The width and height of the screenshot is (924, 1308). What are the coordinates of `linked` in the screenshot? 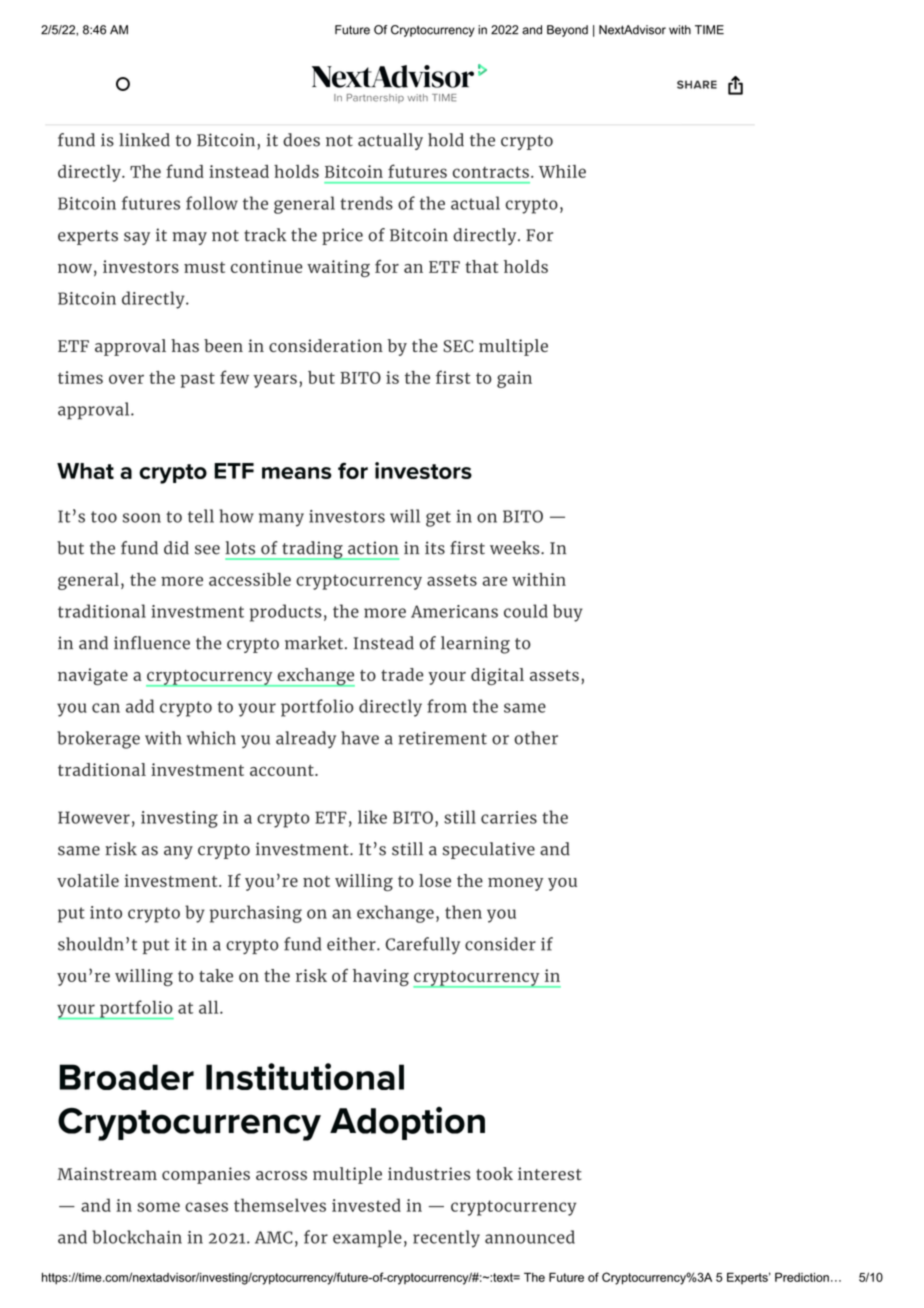 It's located at (144, 140).
